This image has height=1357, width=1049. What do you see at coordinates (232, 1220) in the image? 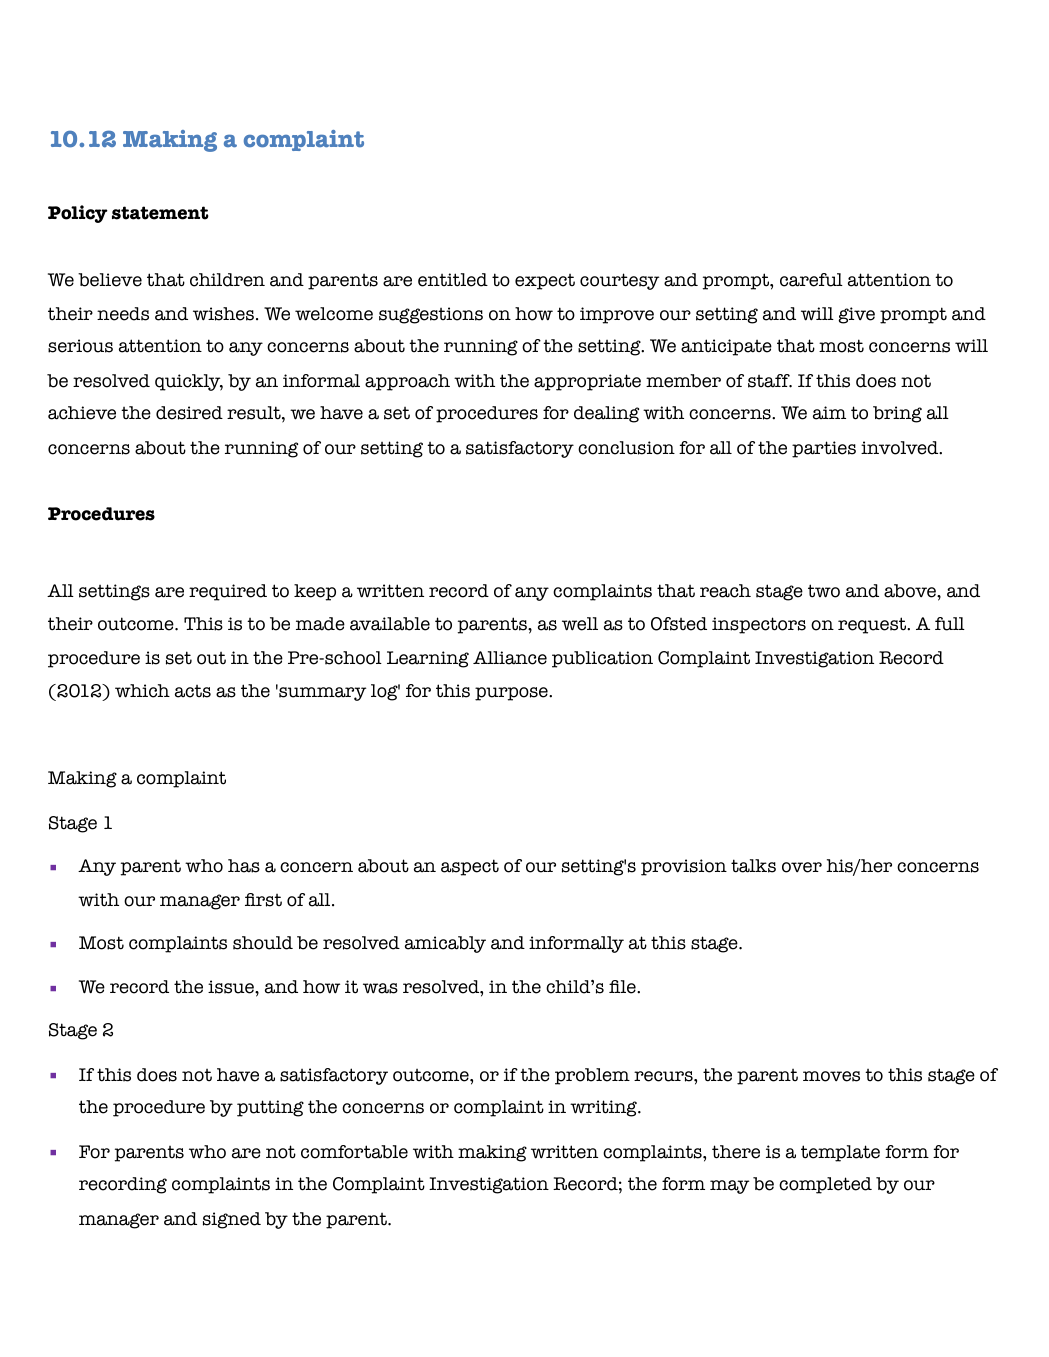
I see `signed` at bounding box center [232, 1220].
